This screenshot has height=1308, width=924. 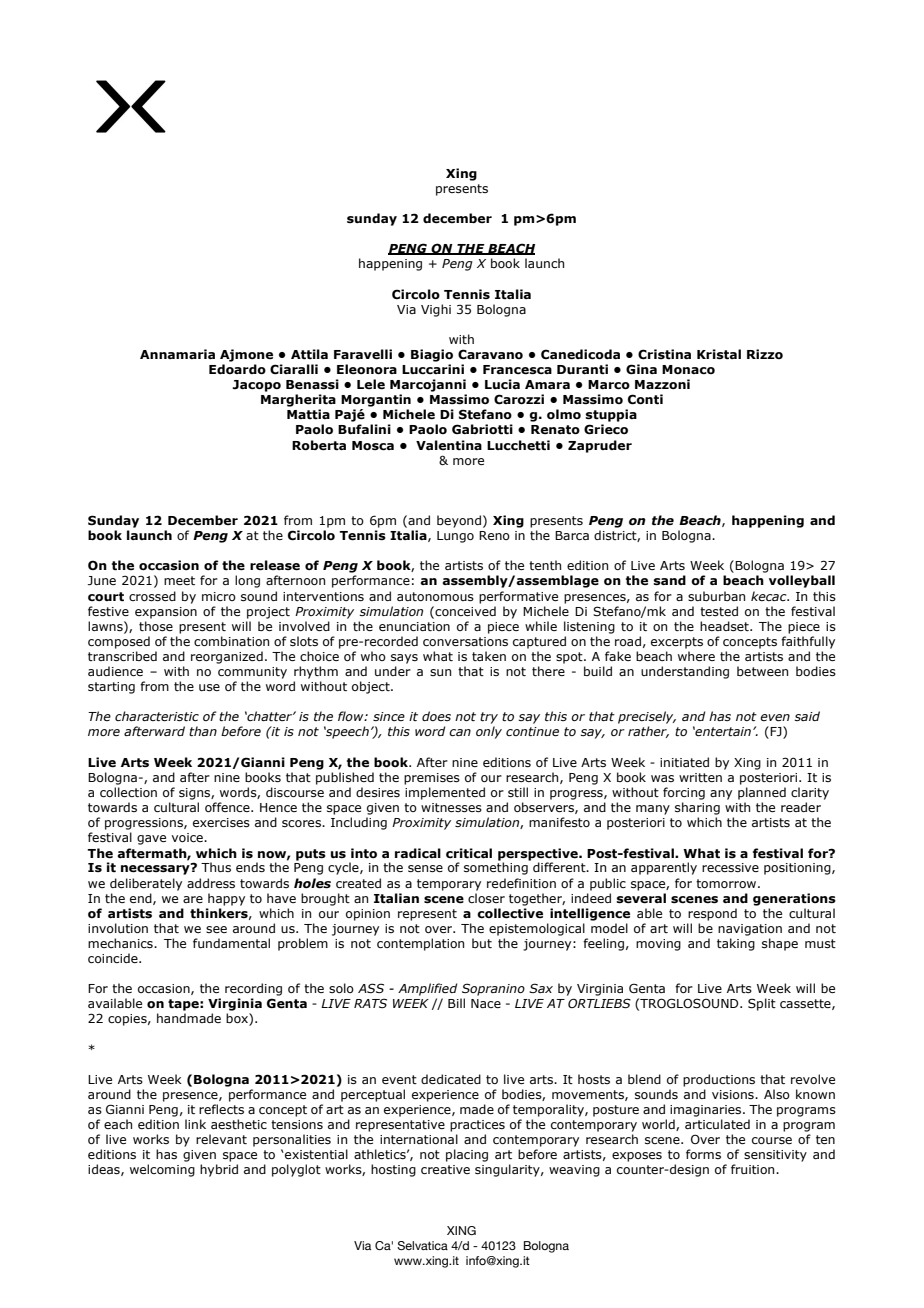 I want to click on Lucia, so click(x=502, y=384).
